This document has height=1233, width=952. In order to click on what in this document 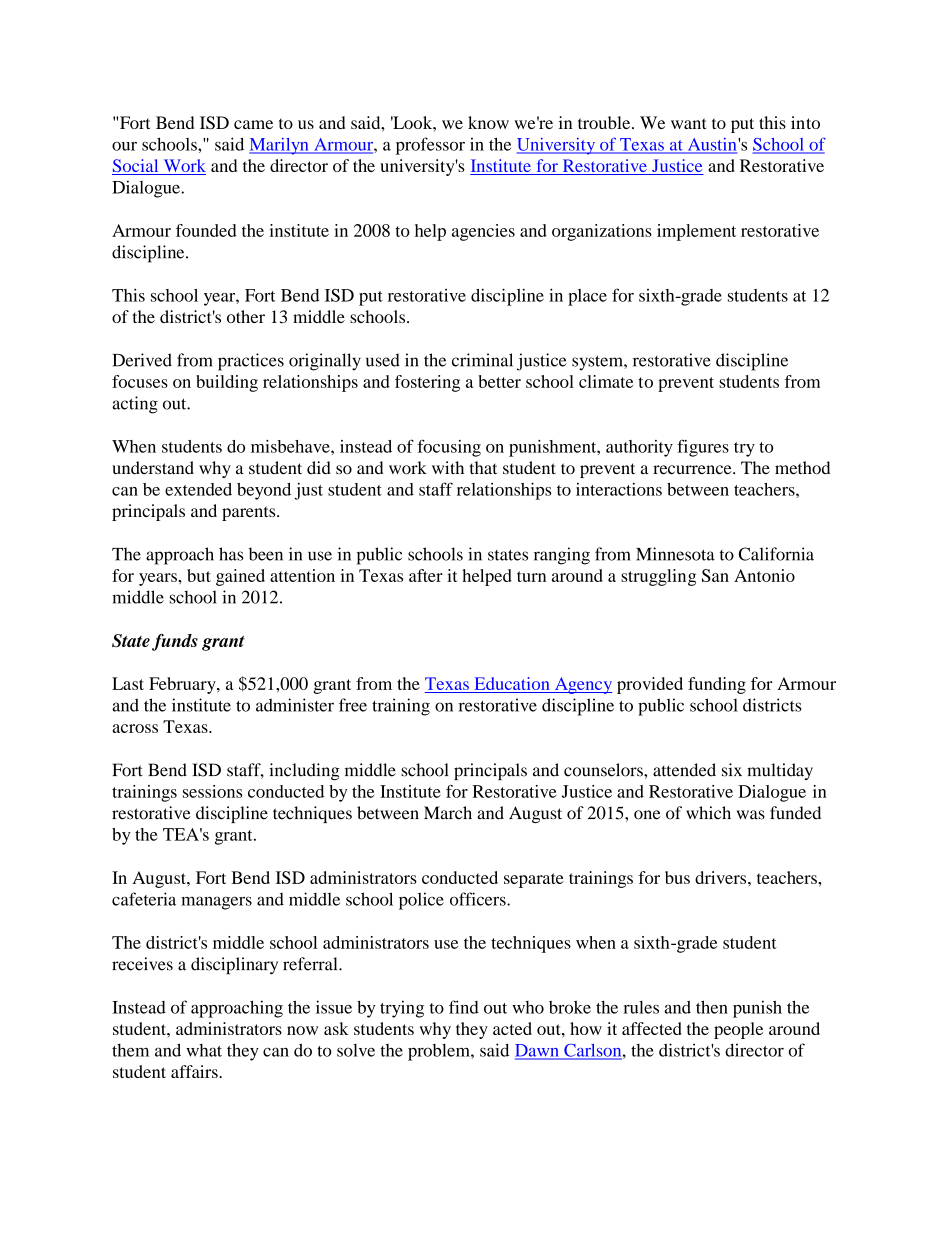, I will do `click(204, 1050)`.
